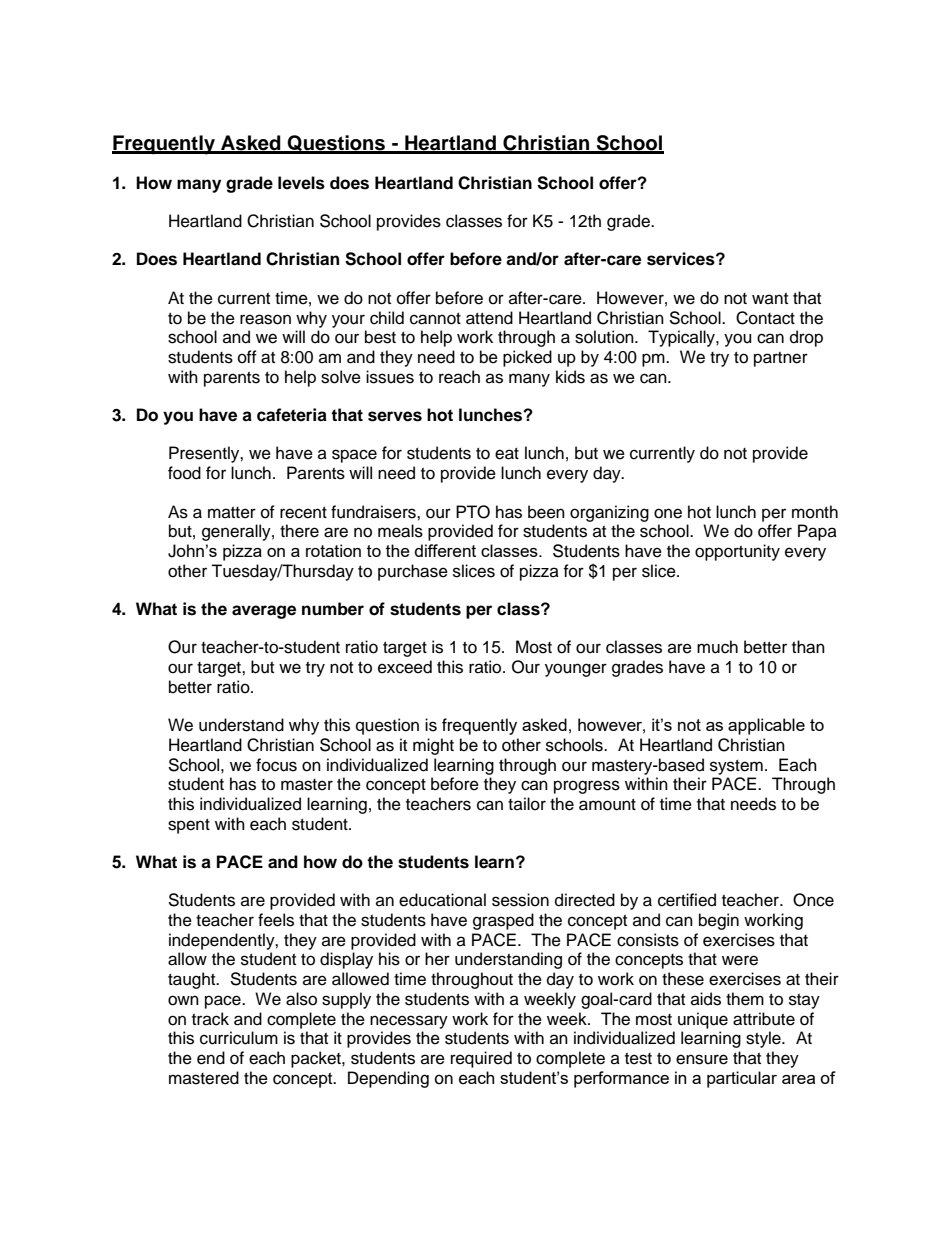  What do you see at coordinates (481, 1059) in the screenshot?
I see `required` at bounding box center [481, 1059].
